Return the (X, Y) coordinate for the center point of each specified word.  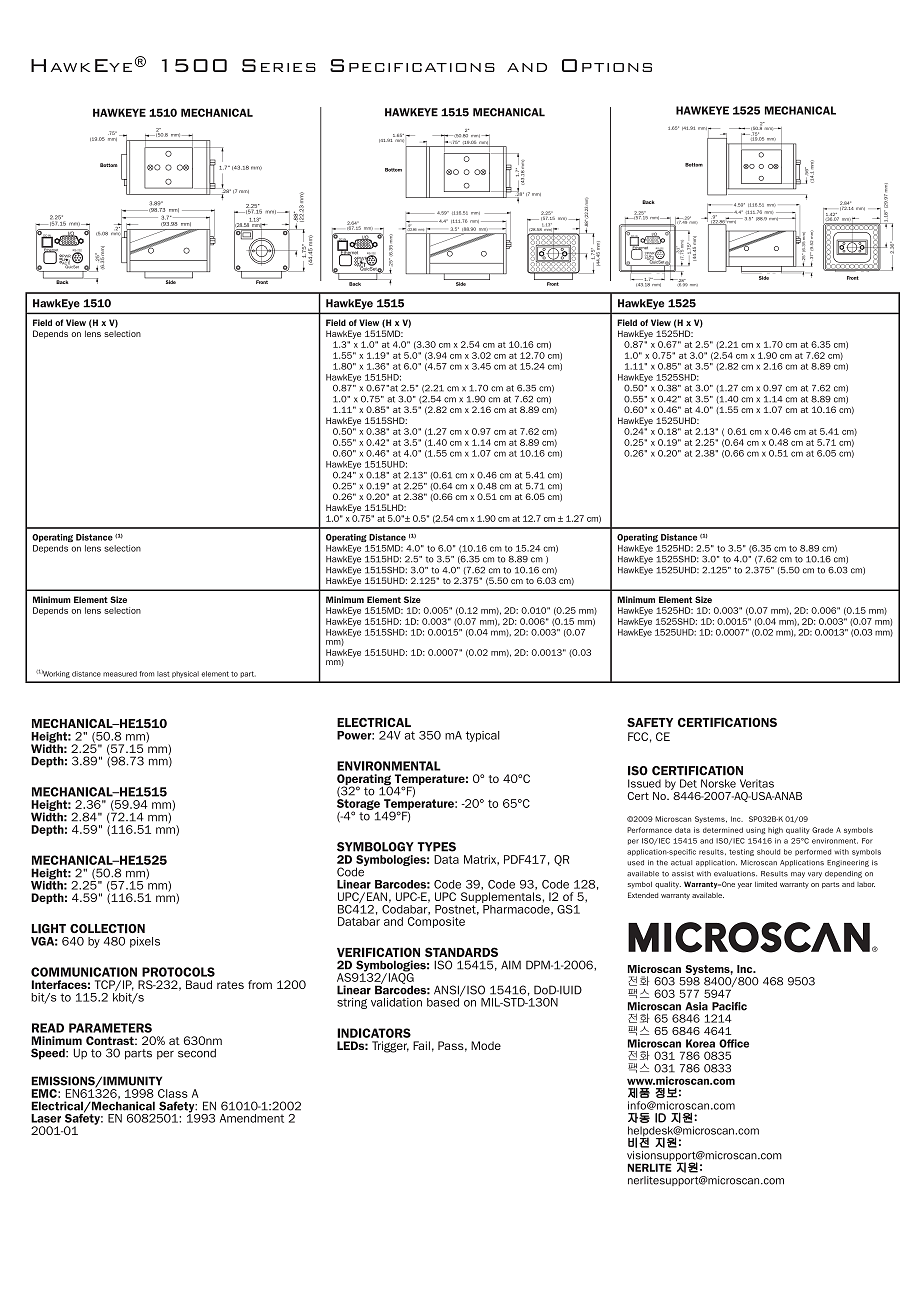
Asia (696, 1006)
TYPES (436, 847)
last (163, 674)
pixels (145, 942)
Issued (644, 783)
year (745, 886)
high (775, 831)
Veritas (757, 783)
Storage (358, 804)
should (768, 852)
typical (483, 736)
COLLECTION (107, 929)
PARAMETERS (110, 1028)
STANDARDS (461, 952)
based (444, 1001)
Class (173, 1093)
